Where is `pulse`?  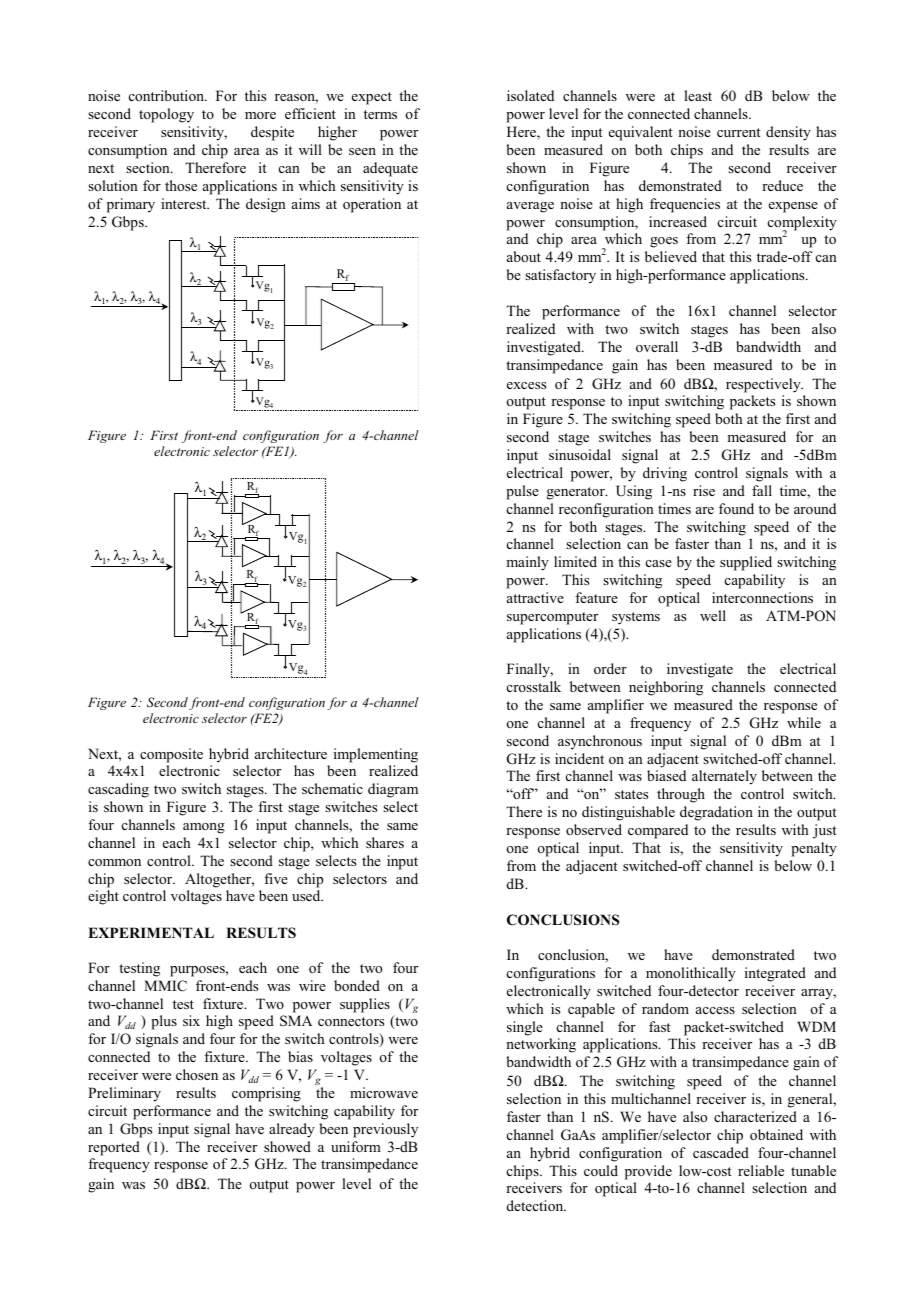
pulse is located at coordinates (522, 492).
